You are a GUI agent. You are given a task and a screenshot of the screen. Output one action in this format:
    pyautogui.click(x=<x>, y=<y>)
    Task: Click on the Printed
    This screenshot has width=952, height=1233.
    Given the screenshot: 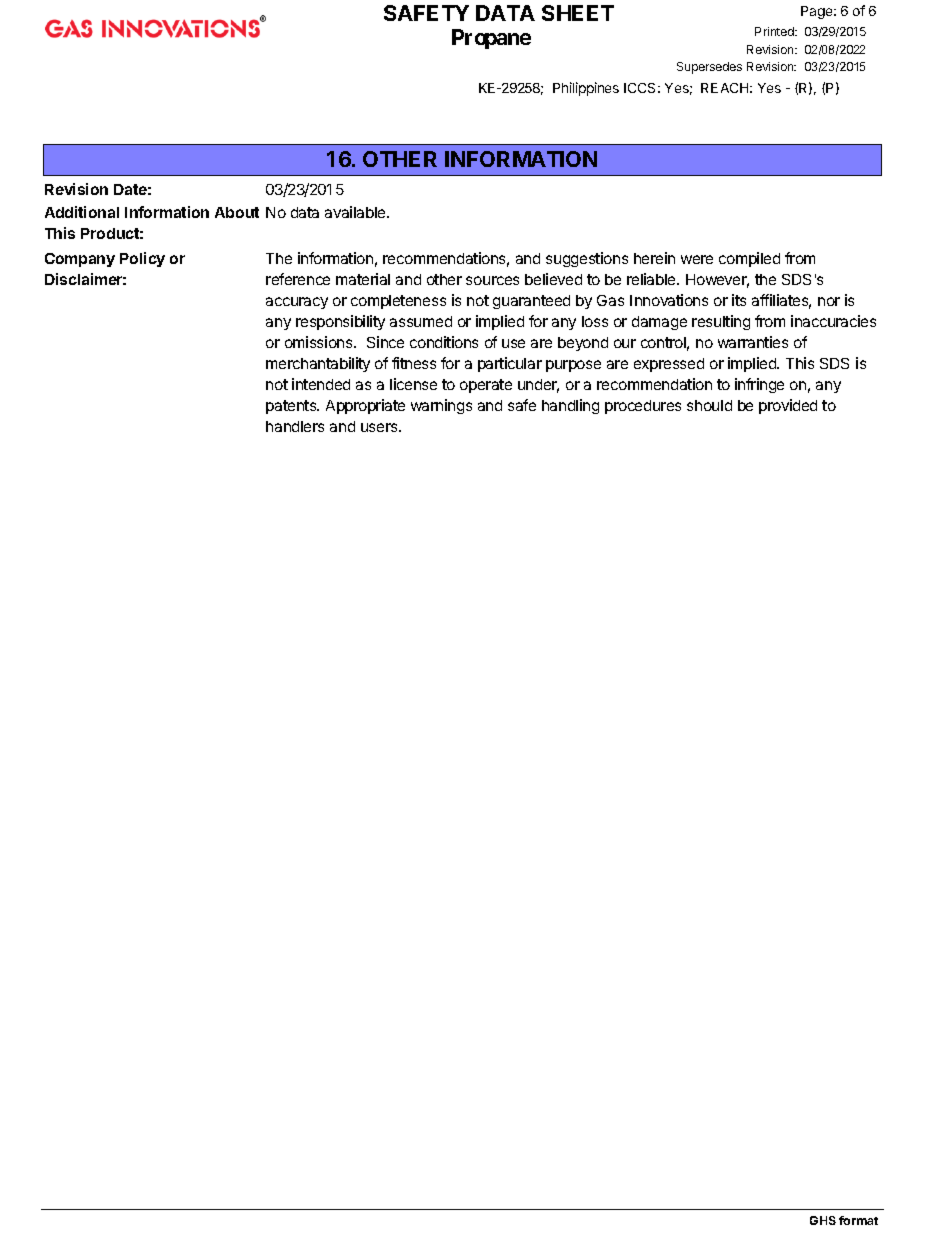 What is the action you would take?
    pyautogui.click(x=775, y=31)
